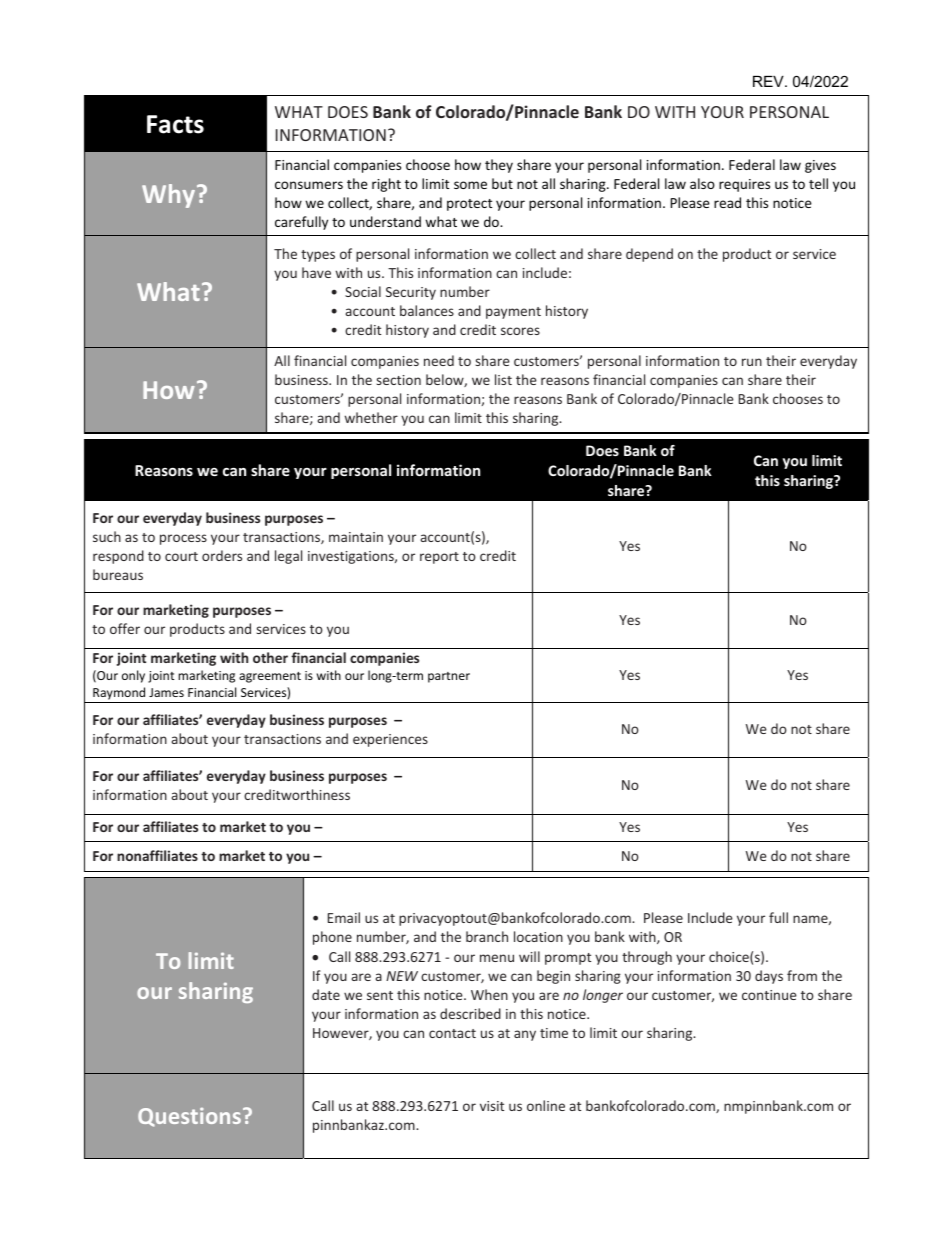  I want to click on list, so click(503, 379).
